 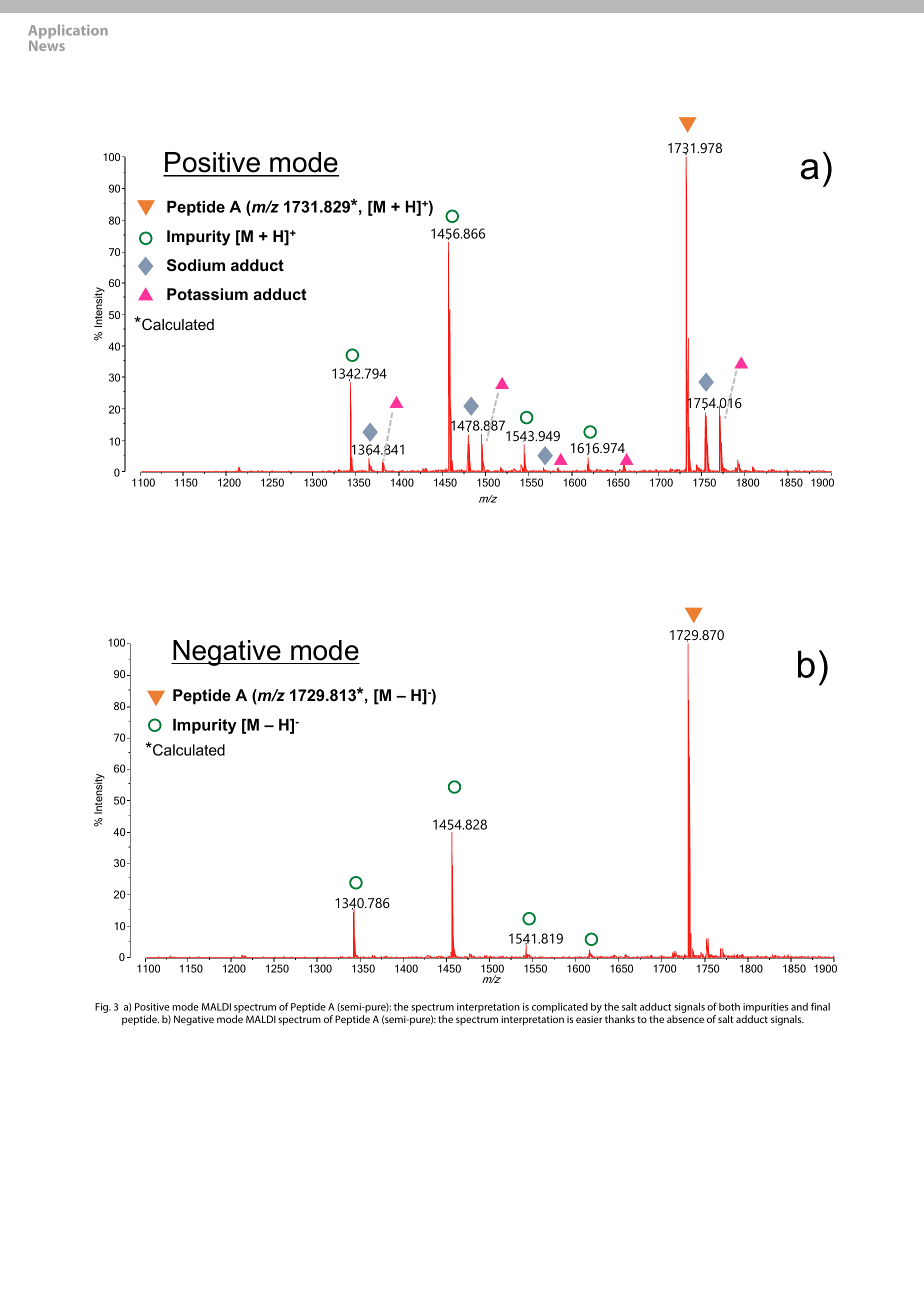 I want to click on News, so click(x=47, y=44).
